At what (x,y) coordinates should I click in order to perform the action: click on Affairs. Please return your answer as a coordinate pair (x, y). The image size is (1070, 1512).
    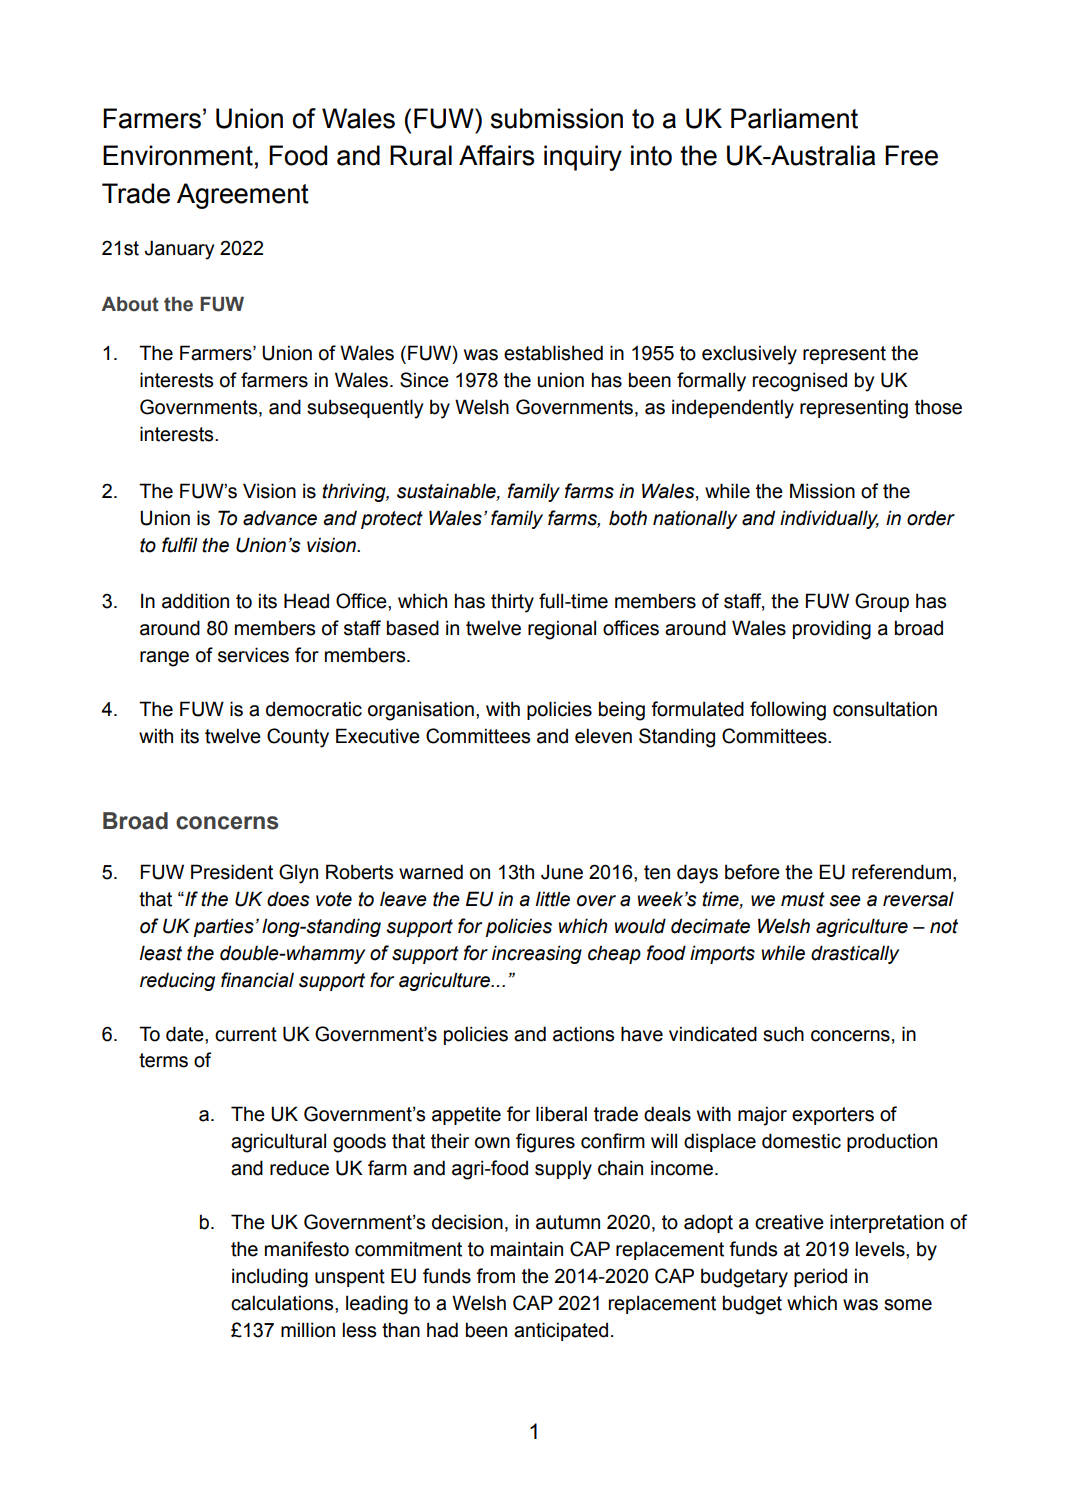
    Looking at the image, I should click on (496, 155).
